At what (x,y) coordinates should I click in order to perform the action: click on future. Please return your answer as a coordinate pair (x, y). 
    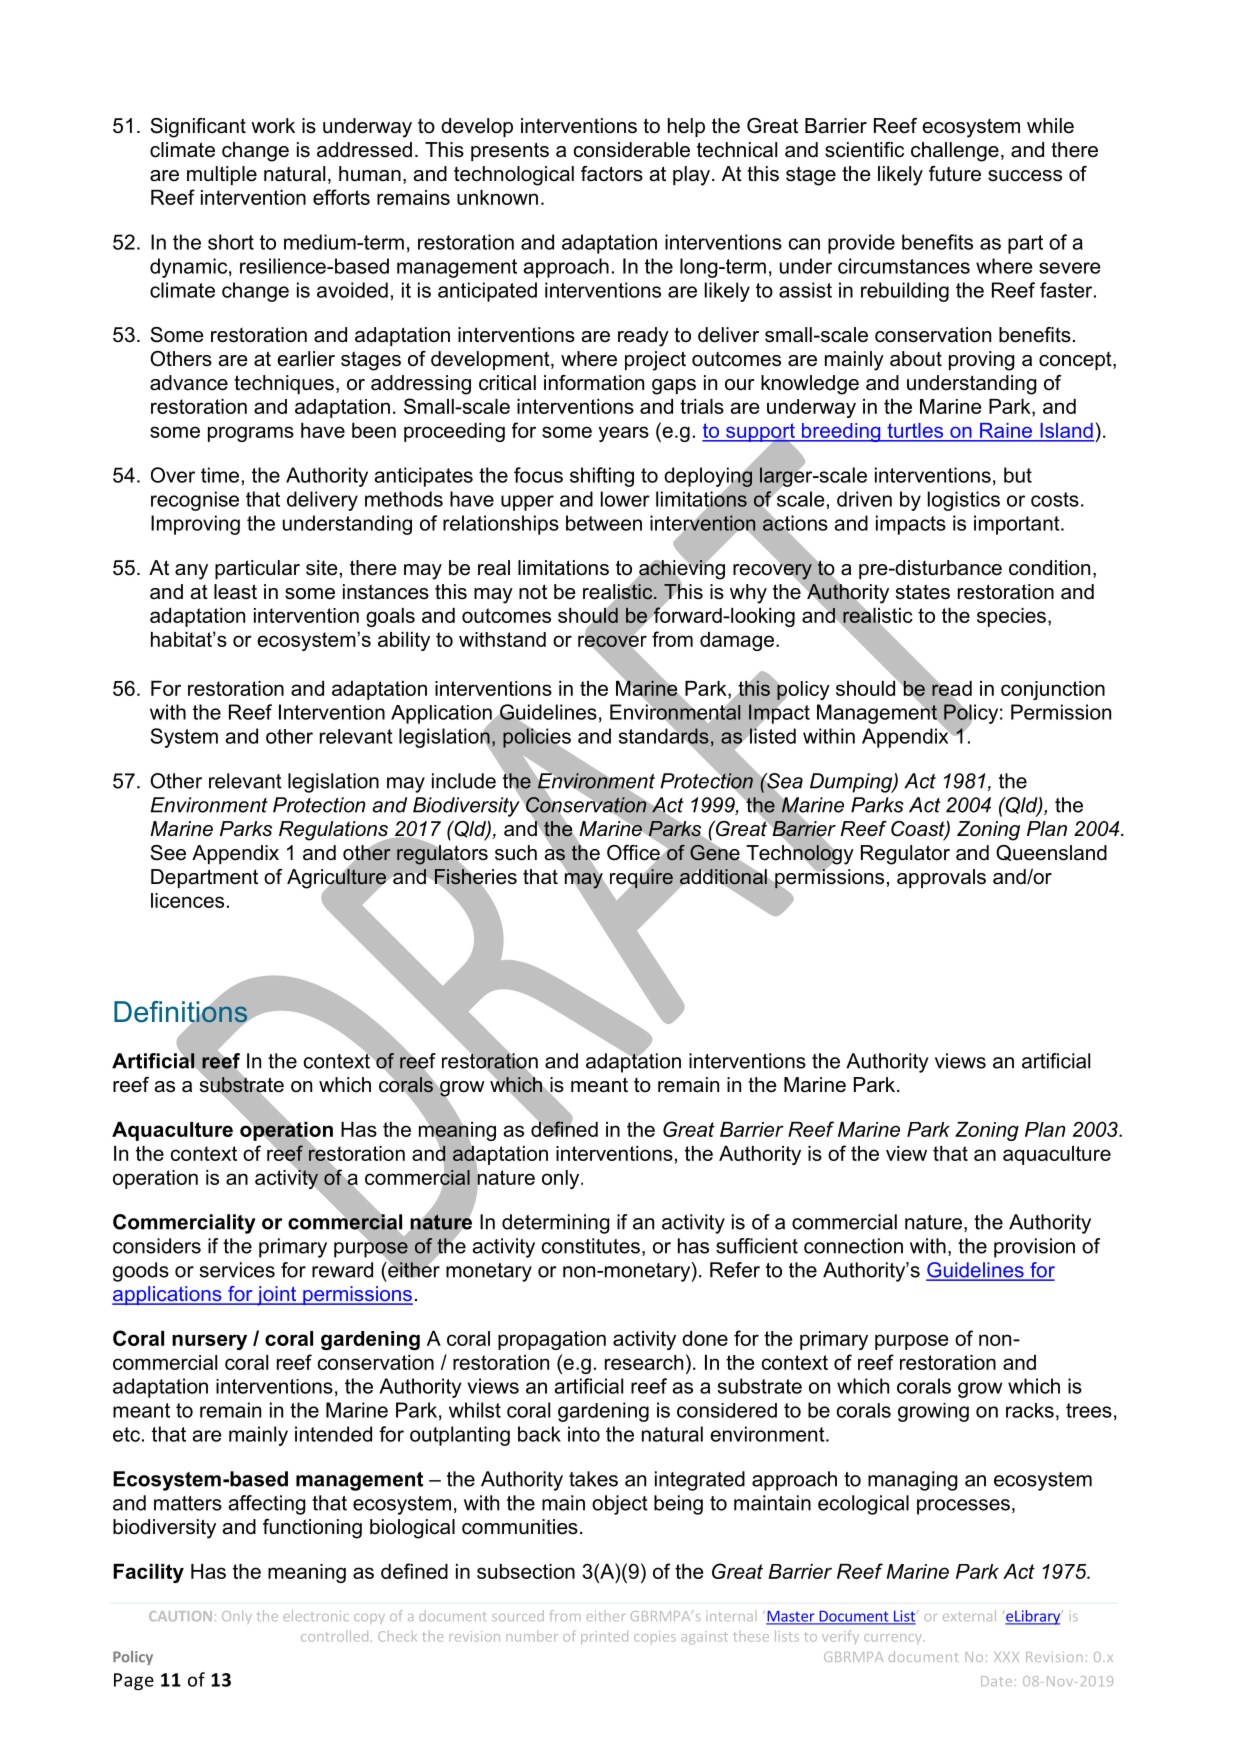
    Looking at the image, I should click on (955, 174).
